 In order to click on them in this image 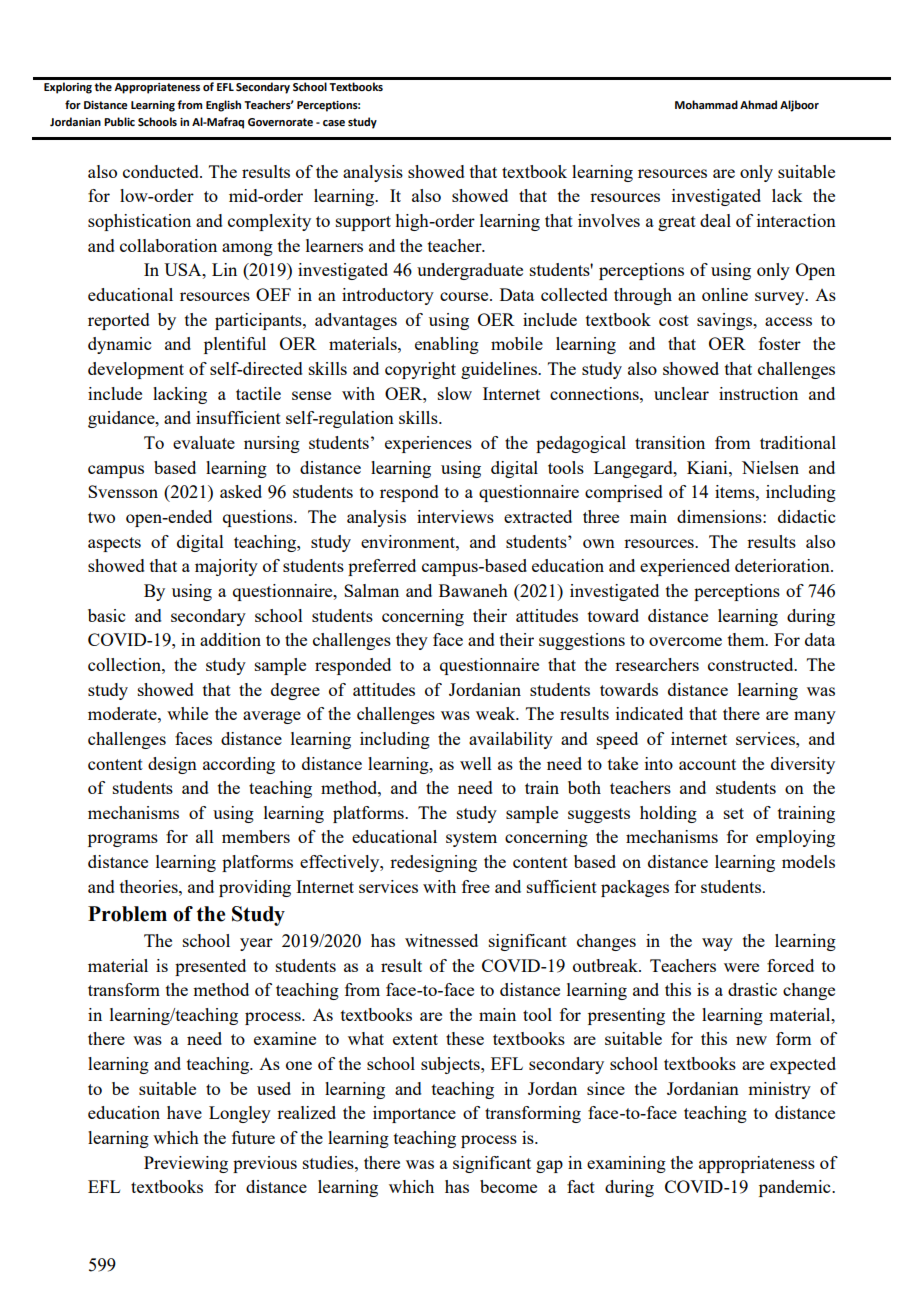, I will do `click(747, 639)`.
